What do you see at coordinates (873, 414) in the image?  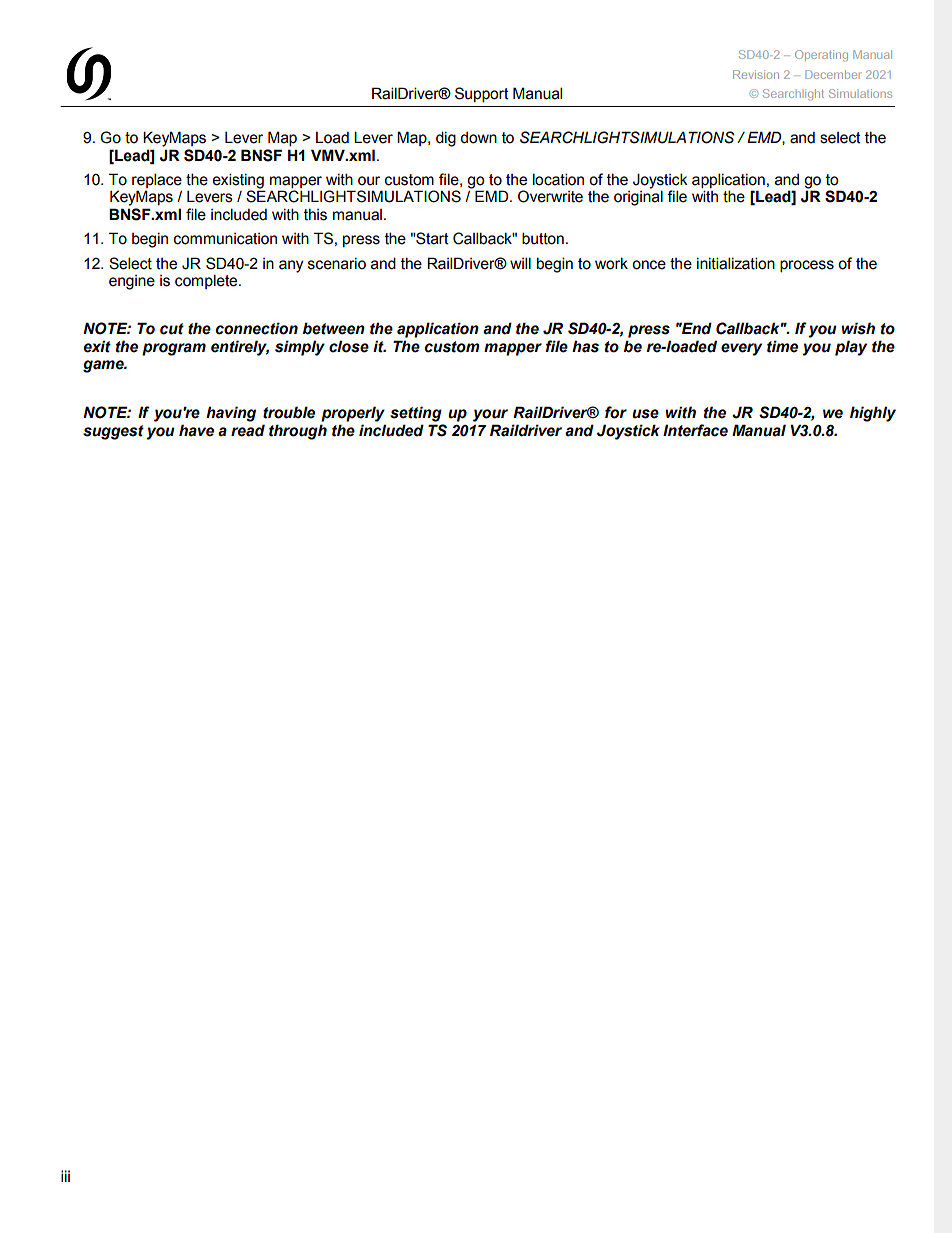 I see `highly` at bounding box center [873, 414].
